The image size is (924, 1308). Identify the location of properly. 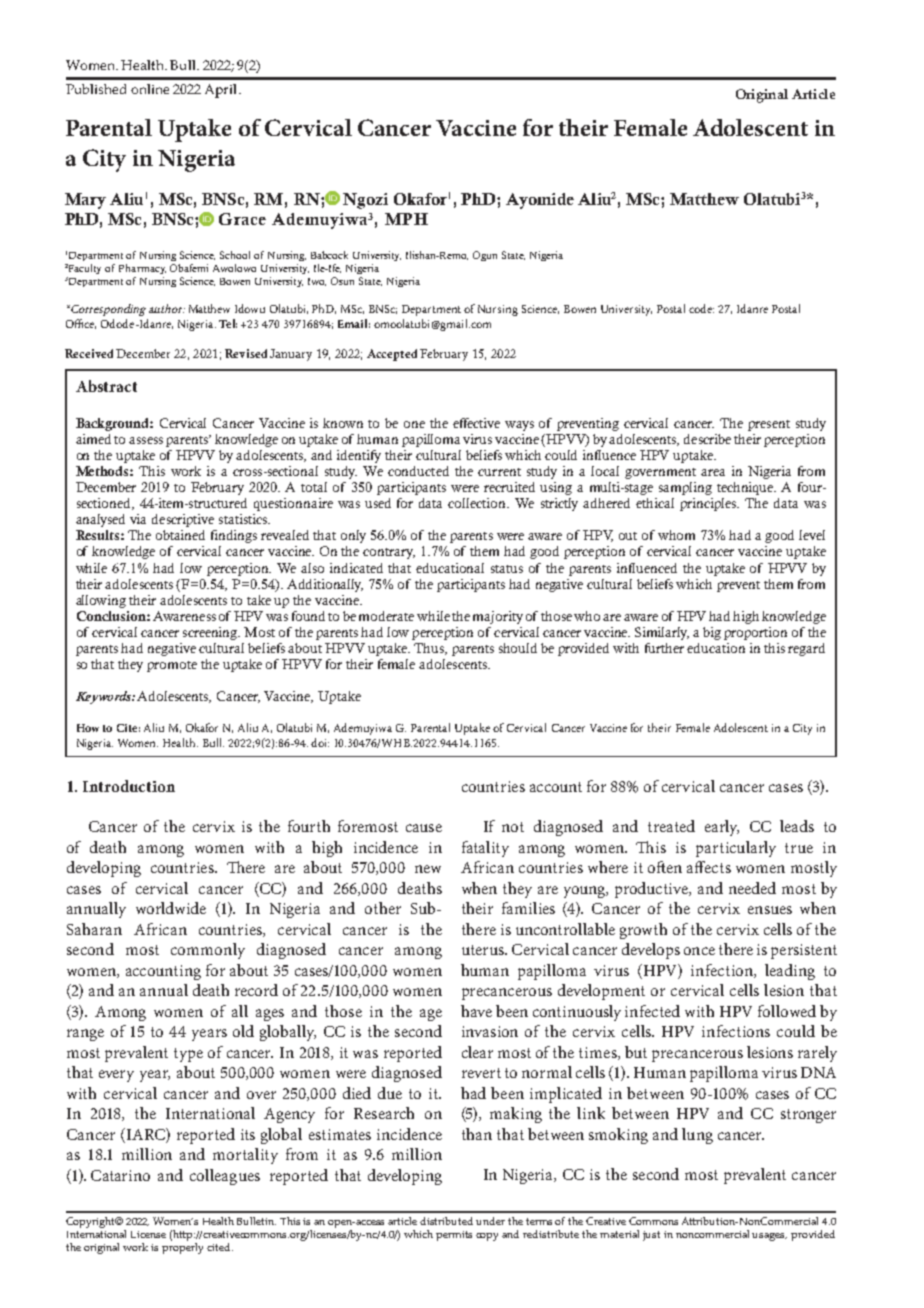
(182, 1247).
